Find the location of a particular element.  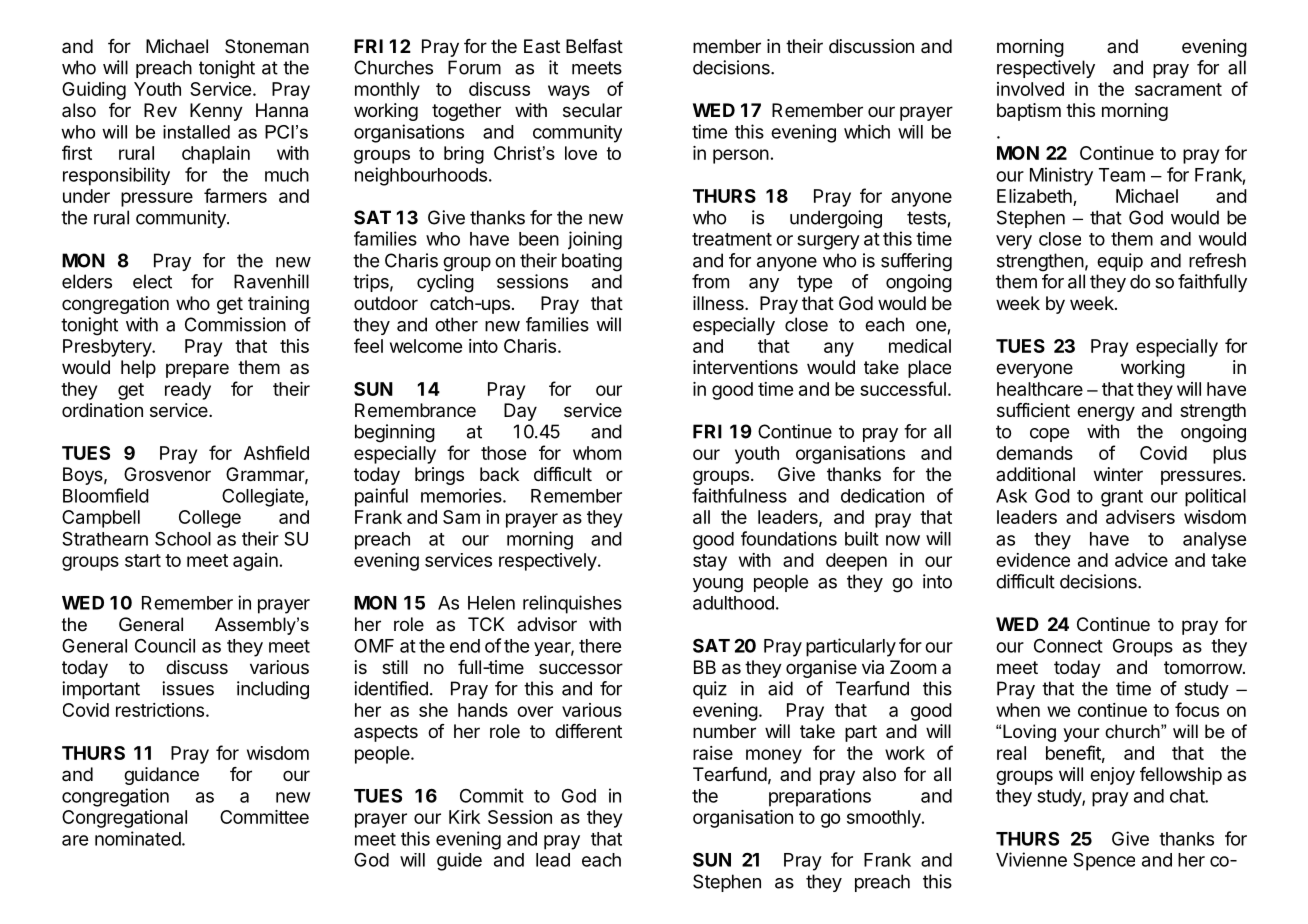

Stoneman is located at coordinates (267, 46).
